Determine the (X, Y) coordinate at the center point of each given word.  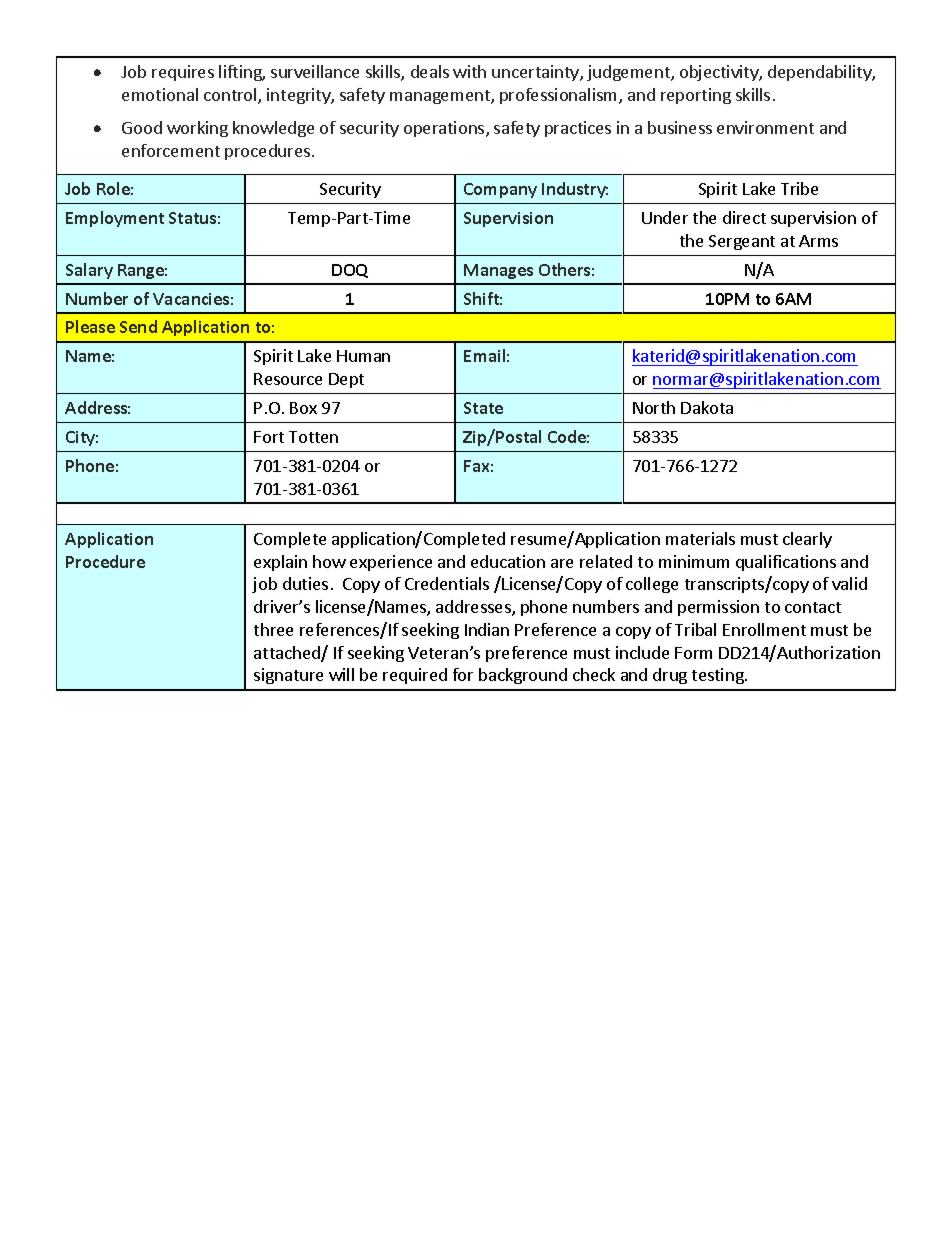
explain (280, 563)
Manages (498, 271)
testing (719, 676)
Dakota (707, 407)
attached (288, 654)
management (441, 97)
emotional (160, 94)
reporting (696, 96)
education (508, 561)
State (483, 408)
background (523, 676)
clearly (807, 540)
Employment (115, 219)
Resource (288, 379)
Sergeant (742, 242)
